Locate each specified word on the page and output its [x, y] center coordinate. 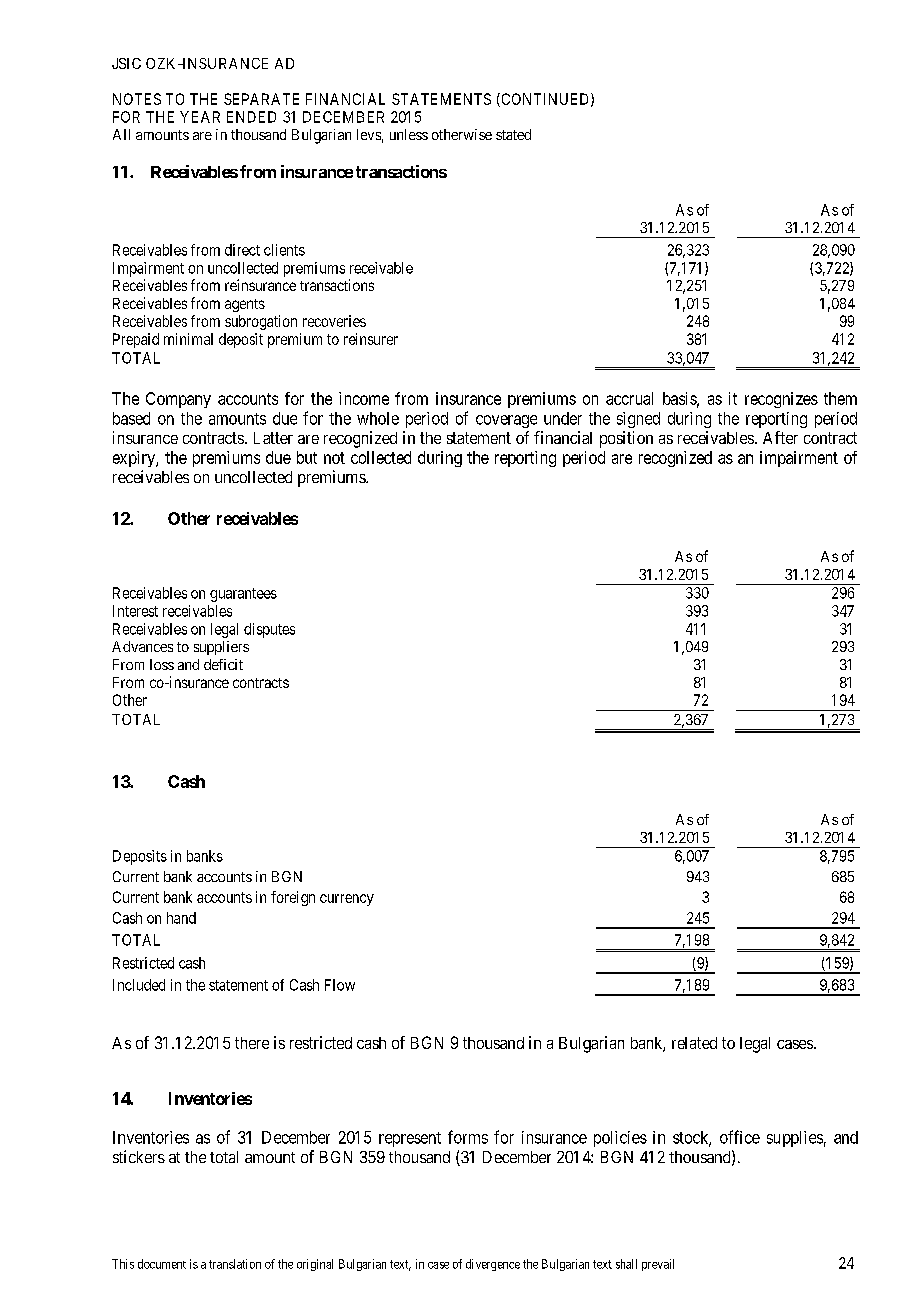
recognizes [781, 400]
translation [235, 1264]
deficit [223, 664]
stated [513, 134]
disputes [269, 630]
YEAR [200, 117]
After [780, 437]
